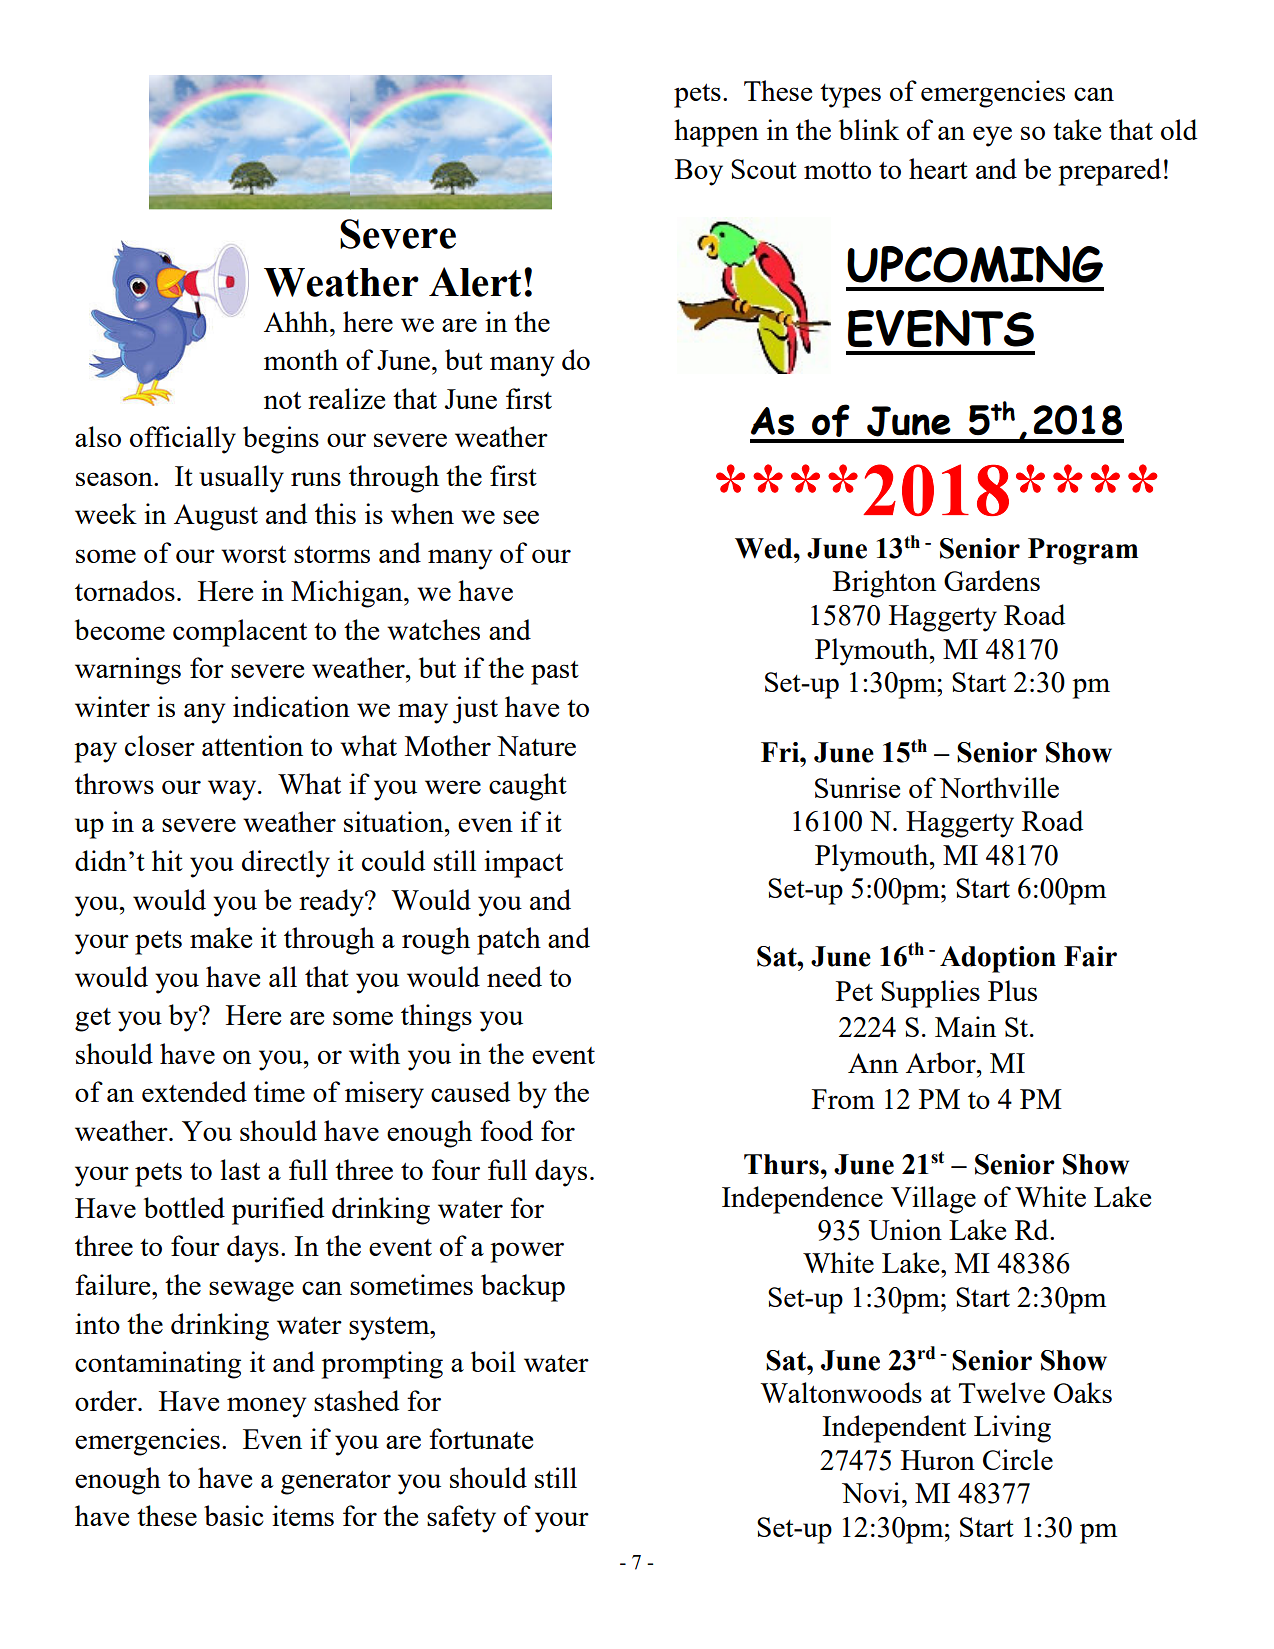 The image size is (1274, 1649). What do you see at coordinates (240, 1169) in the image?
I see `last` at bounding box center [240, 1169].
